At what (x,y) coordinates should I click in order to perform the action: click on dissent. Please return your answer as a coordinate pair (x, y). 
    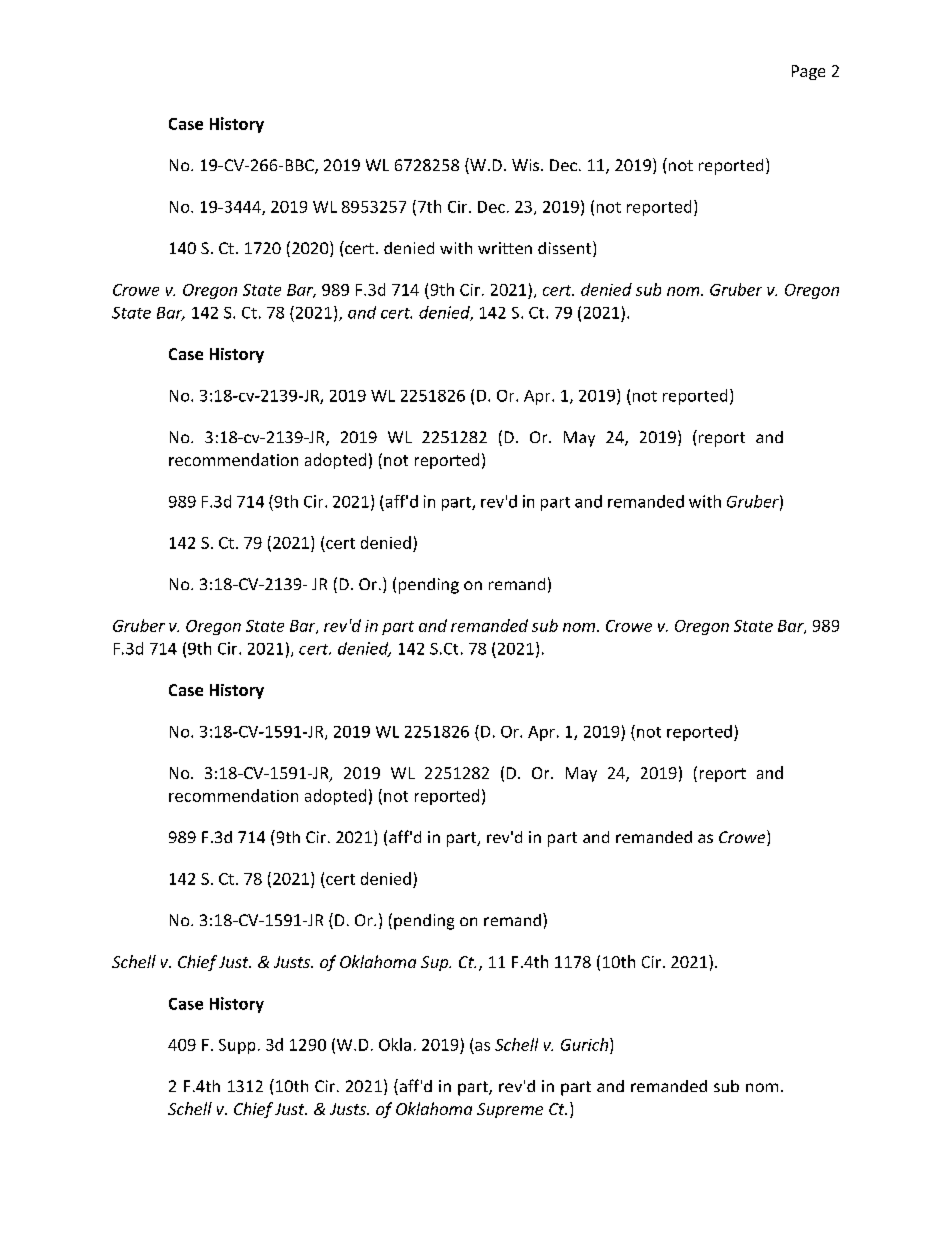
    Looking at the image, I should click on (566, 249).
